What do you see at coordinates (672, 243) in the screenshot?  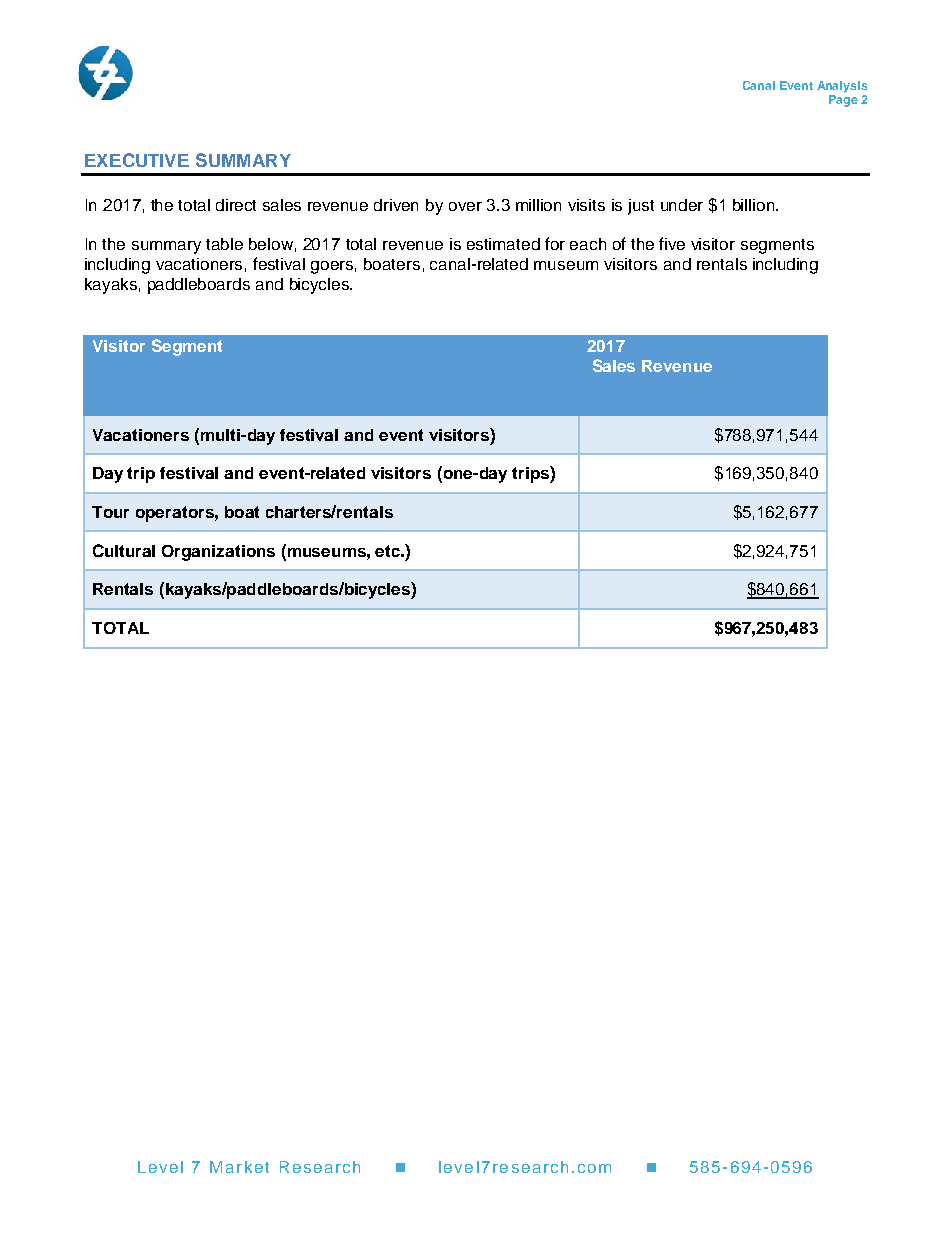 I see `five` at bounding box center [672, 243].
